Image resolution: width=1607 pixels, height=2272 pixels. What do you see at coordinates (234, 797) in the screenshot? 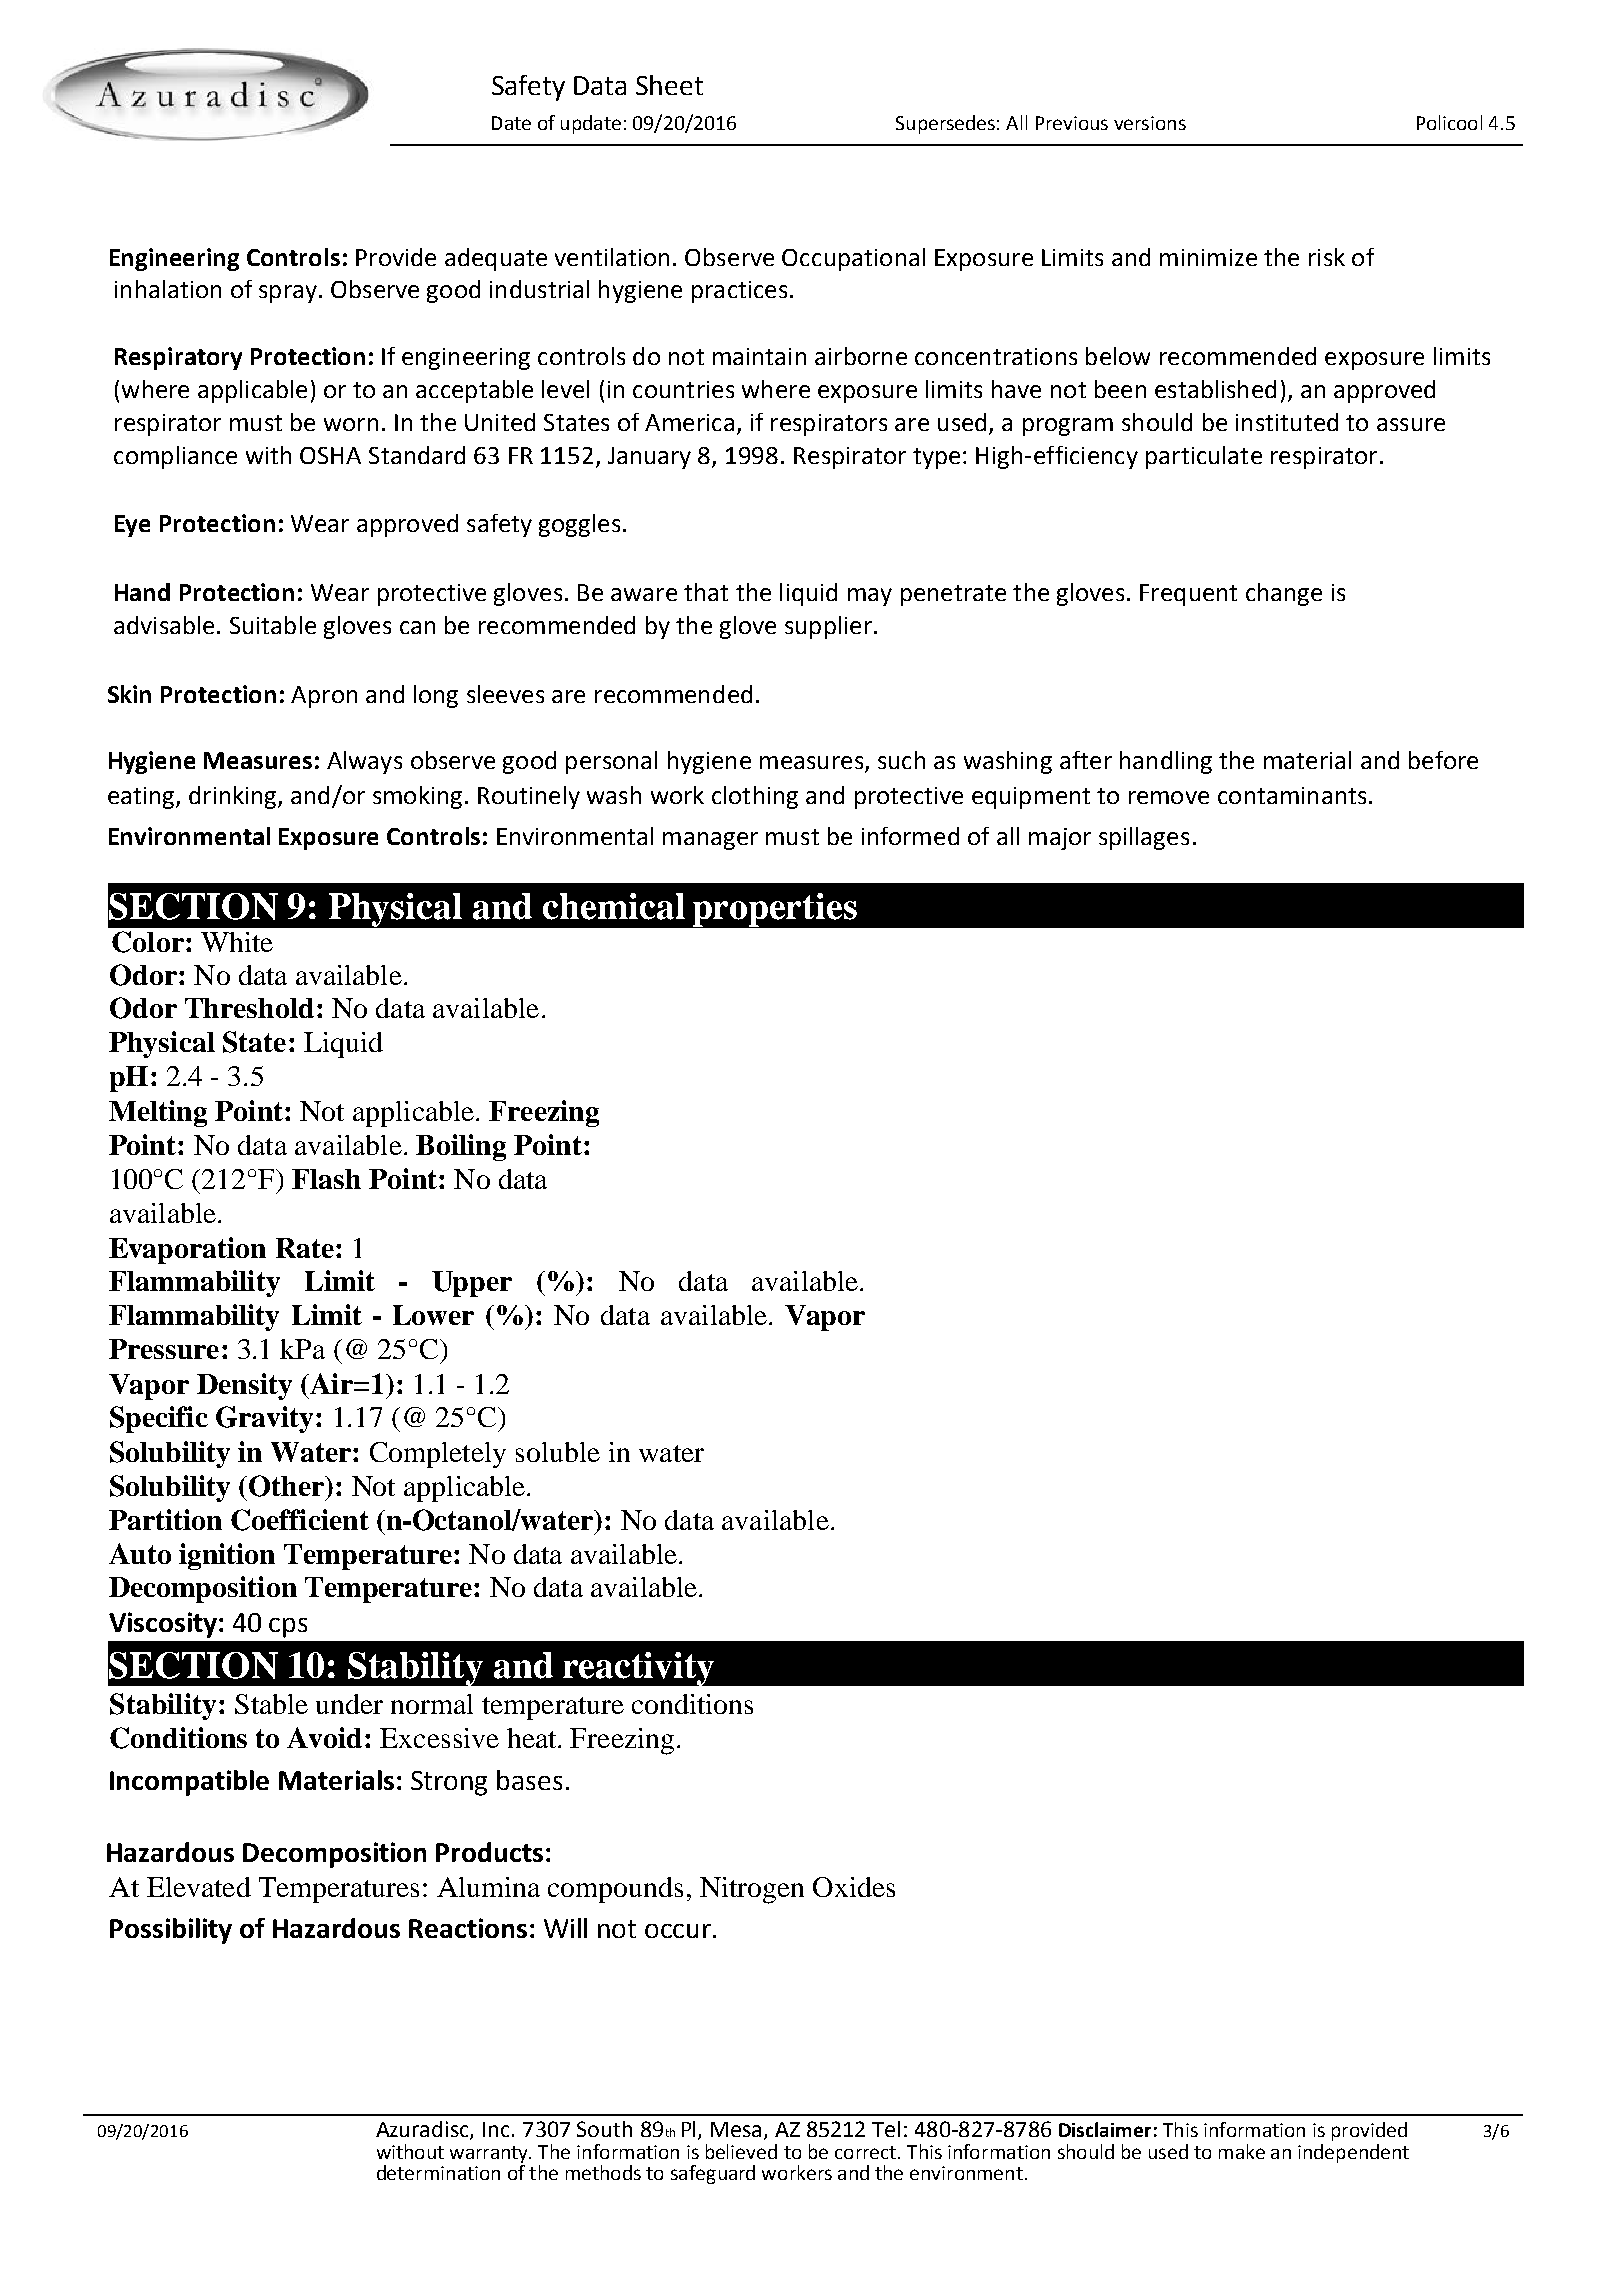
I see `drinking` at bounding box center [234, 797].
